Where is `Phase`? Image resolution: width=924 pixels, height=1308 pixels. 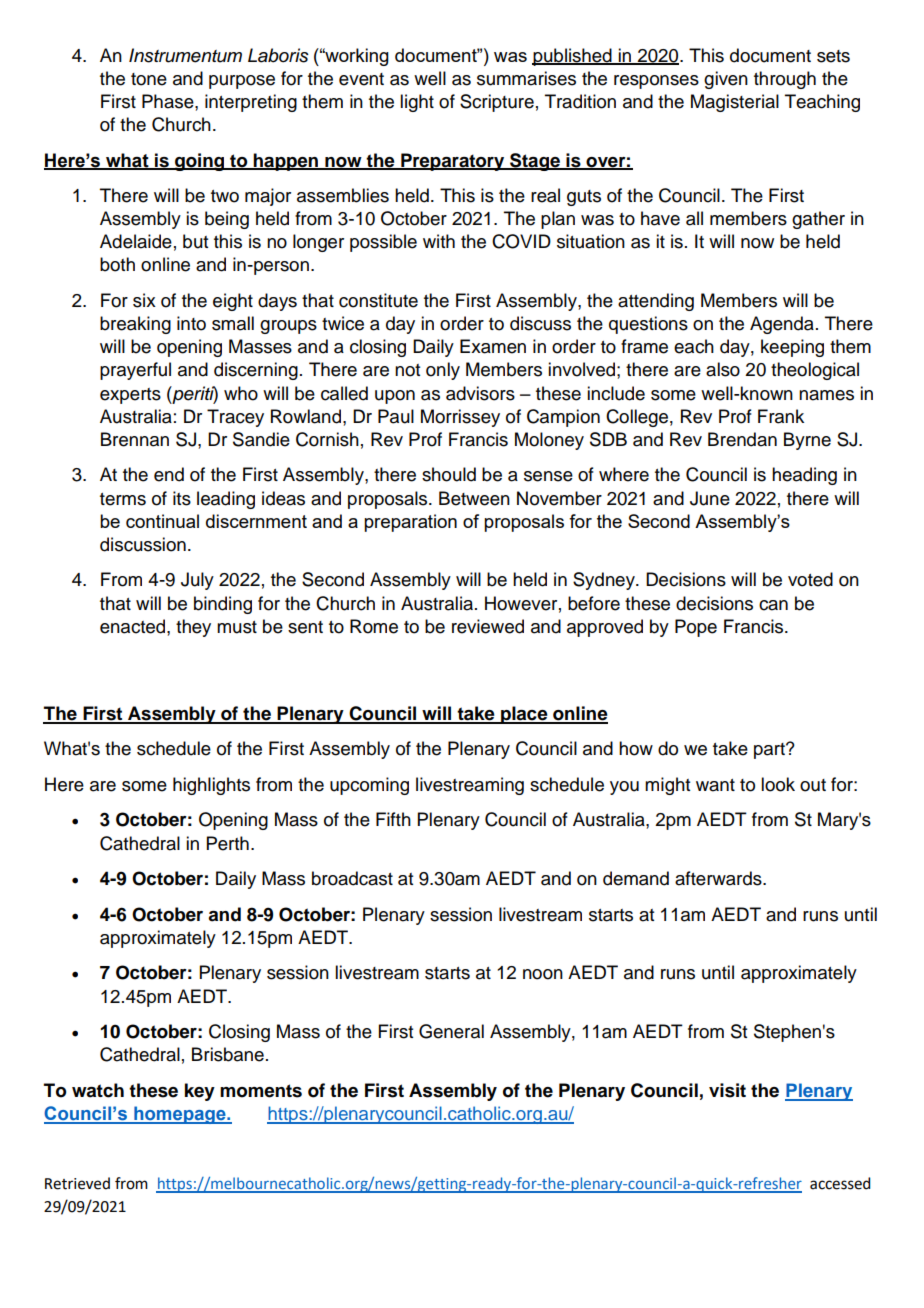 Phase is located at coordinates (169, 101).
